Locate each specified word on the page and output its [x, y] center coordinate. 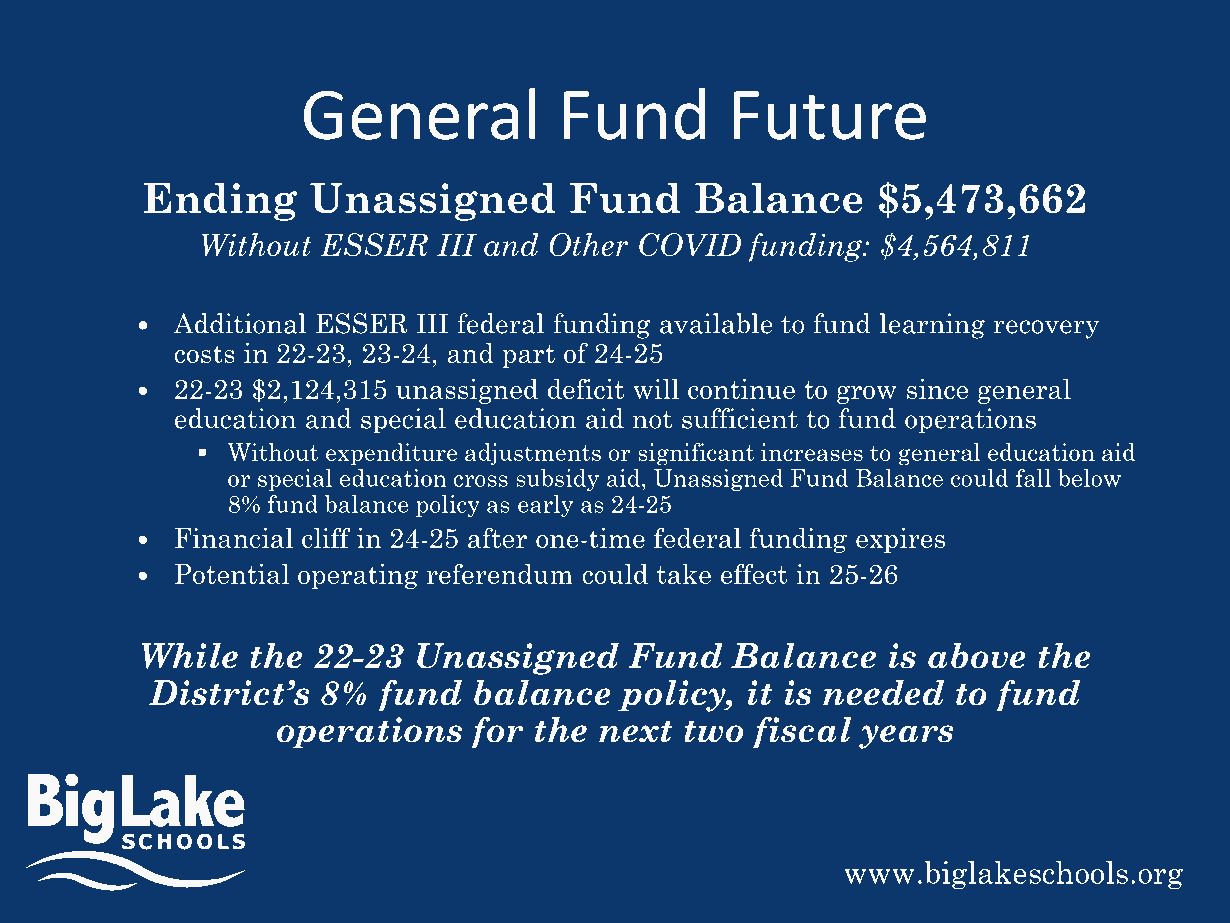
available [716, 323]
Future [830, 115]
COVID [690, 245]
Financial [234, 538]
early [545, 506]
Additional [239, 323]
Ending [220, 201]
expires [900, 540]
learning [932, 326]
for [497, 732]
